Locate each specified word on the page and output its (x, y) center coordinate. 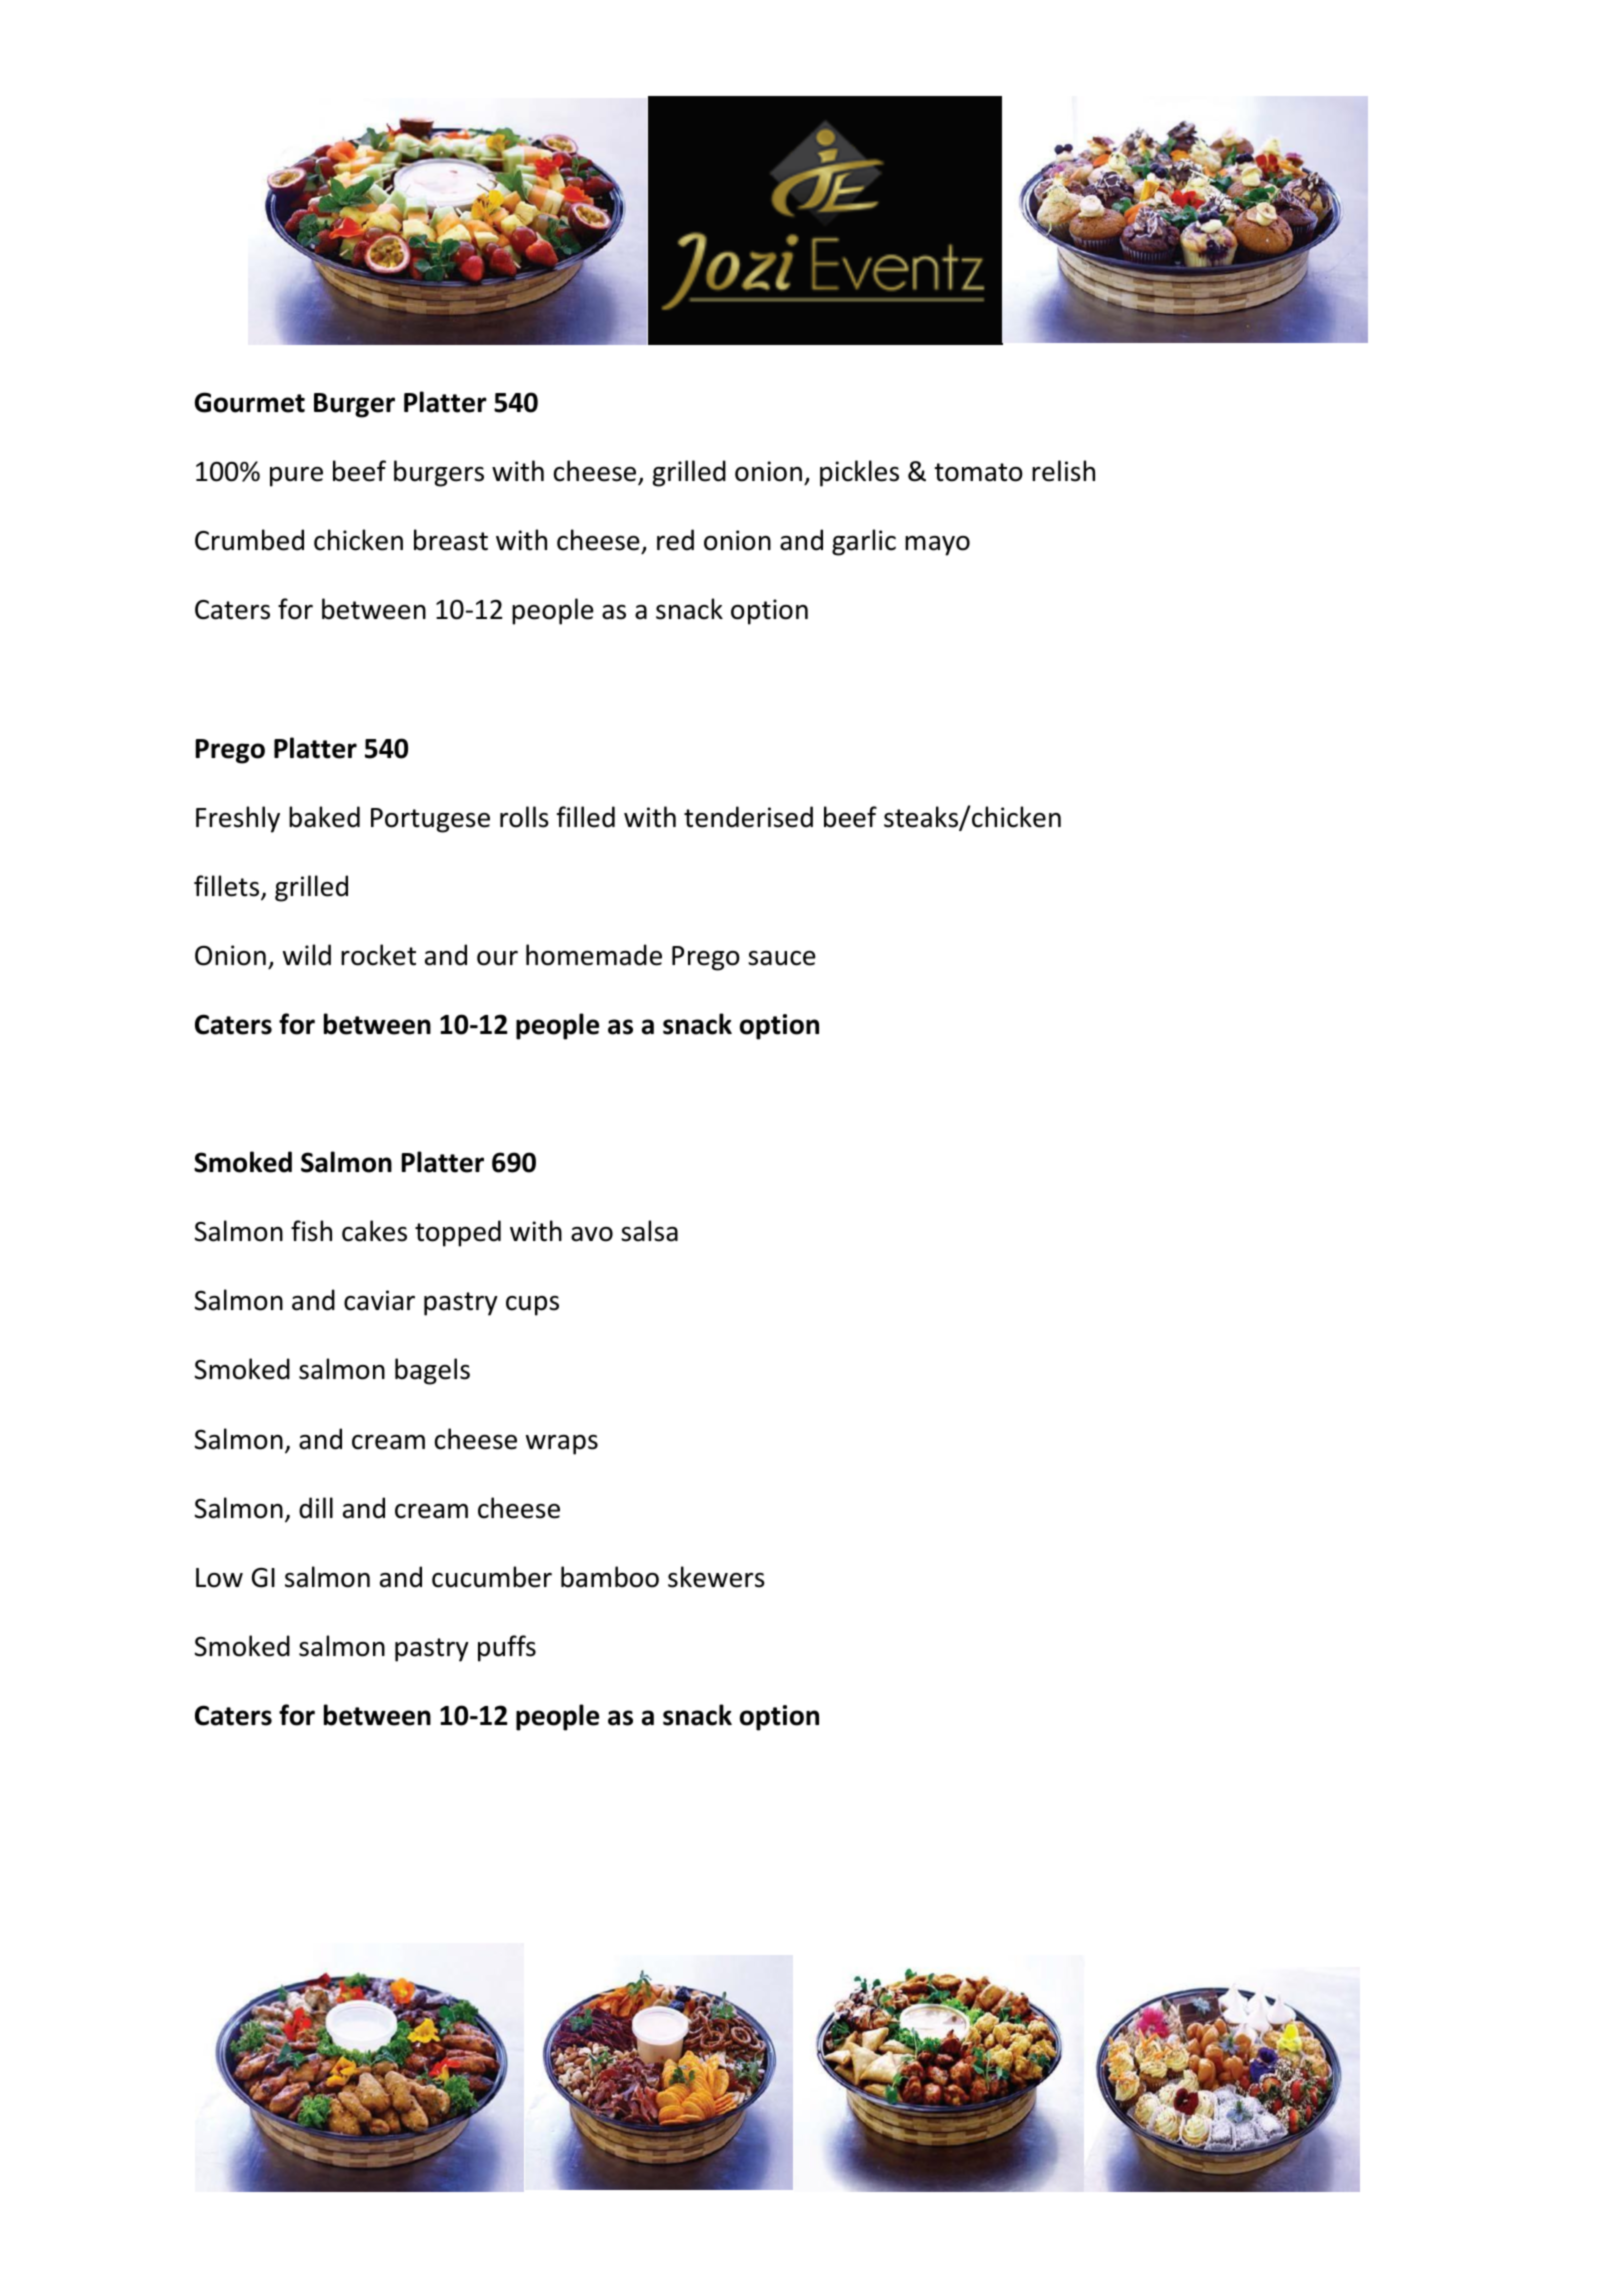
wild (307, 955)
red (675, 540)
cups (532, 1306)
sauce (782, 958)
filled (586, 817)
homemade (594, 955)
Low (219, 1578)
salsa (649, 1231)
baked (324, 817)
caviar (379, 1300)
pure (296, 477)
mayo (937, 546)
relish (1063, 471)
